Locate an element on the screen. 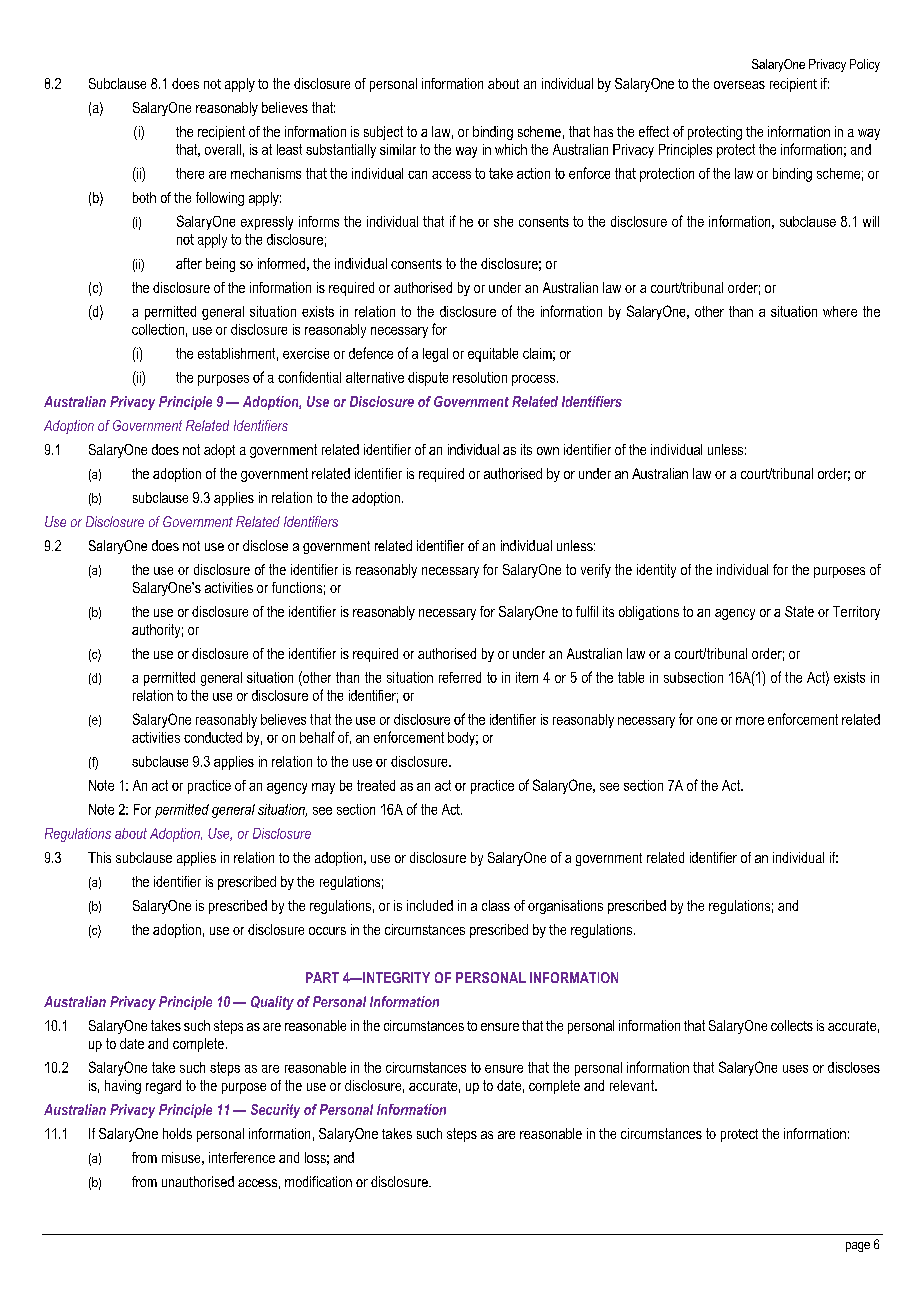 This screenshot has width=924, height=1308. which is located at coordinates (511, 149).
